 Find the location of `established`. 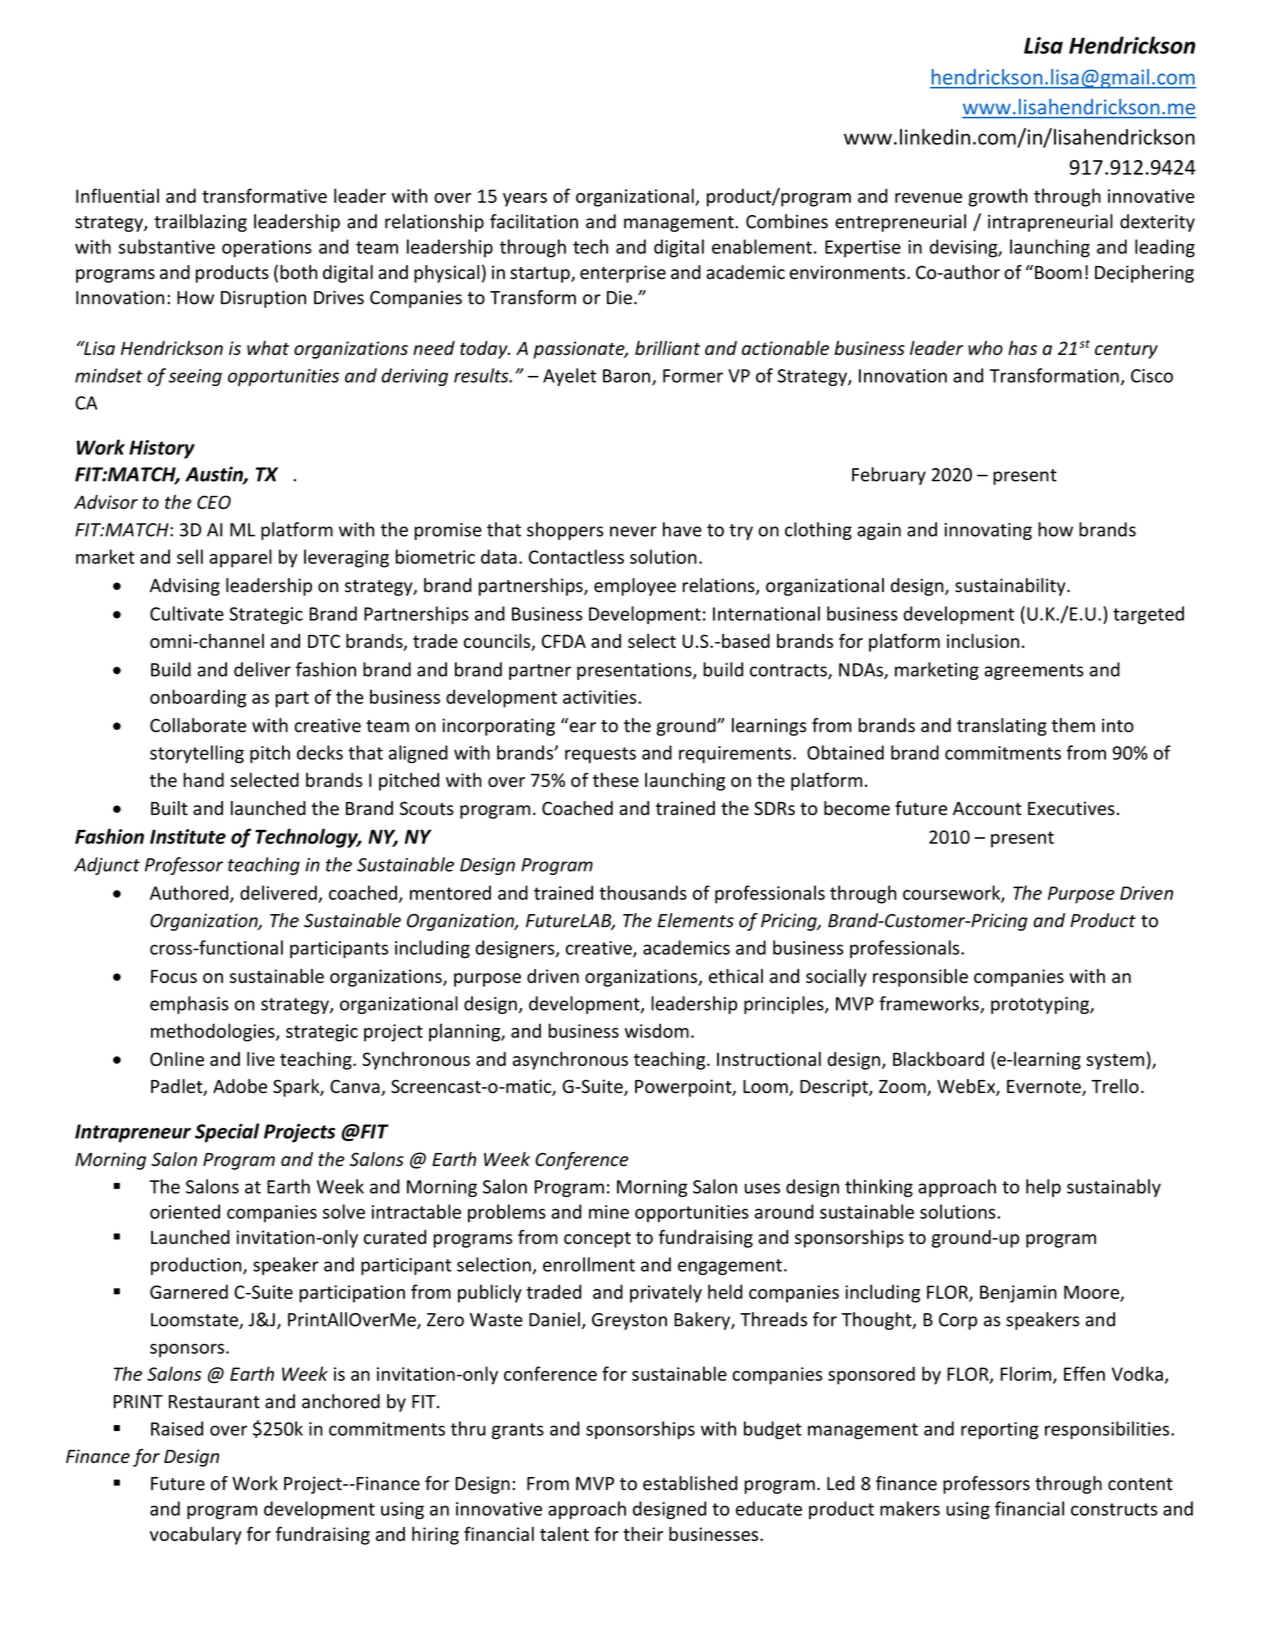

established is located at coordinates (690, 1483).
